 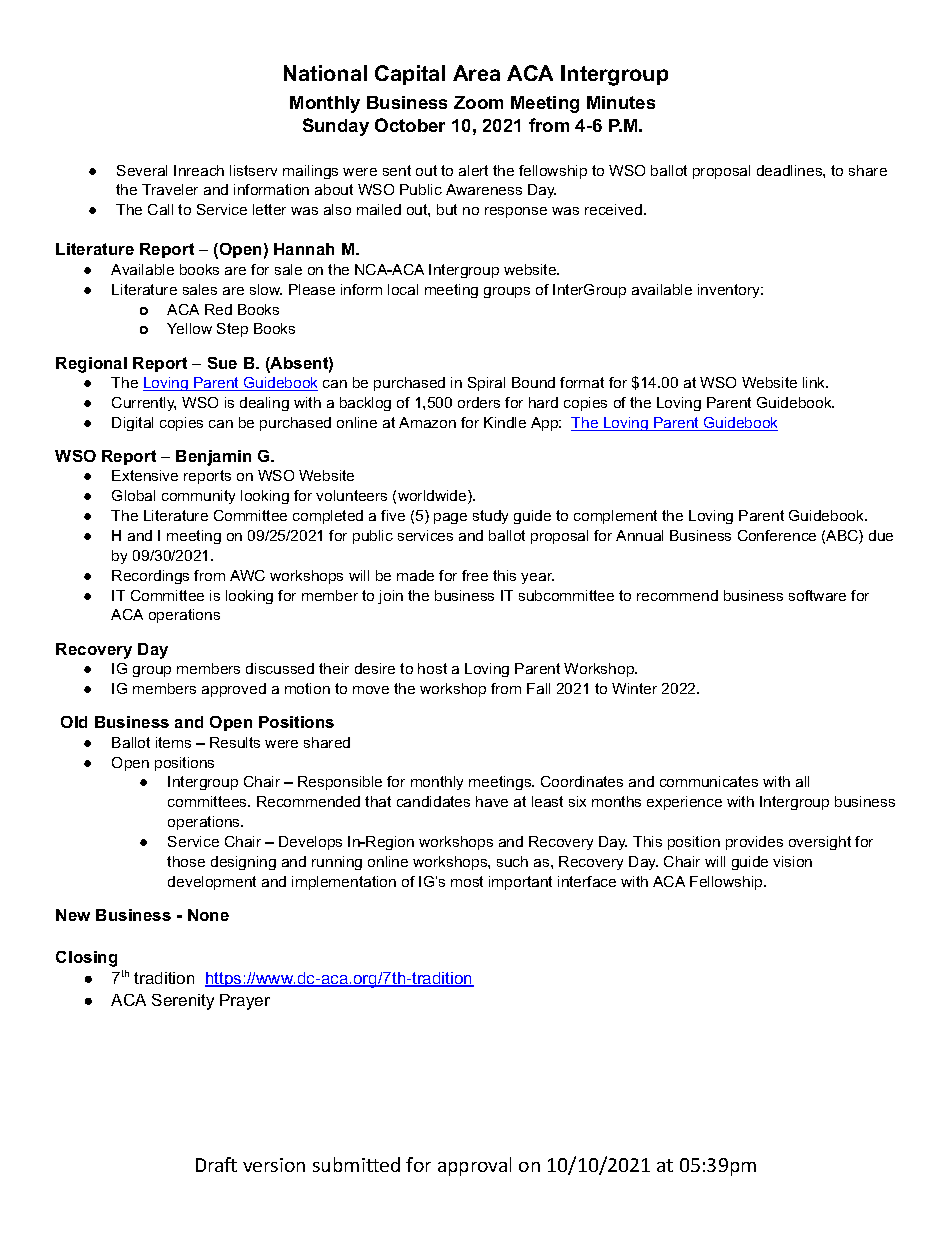 What do you see at coordinates (211, 1165) in the screenshot?
I see `Dra` at bounding box center [211, 1165].
